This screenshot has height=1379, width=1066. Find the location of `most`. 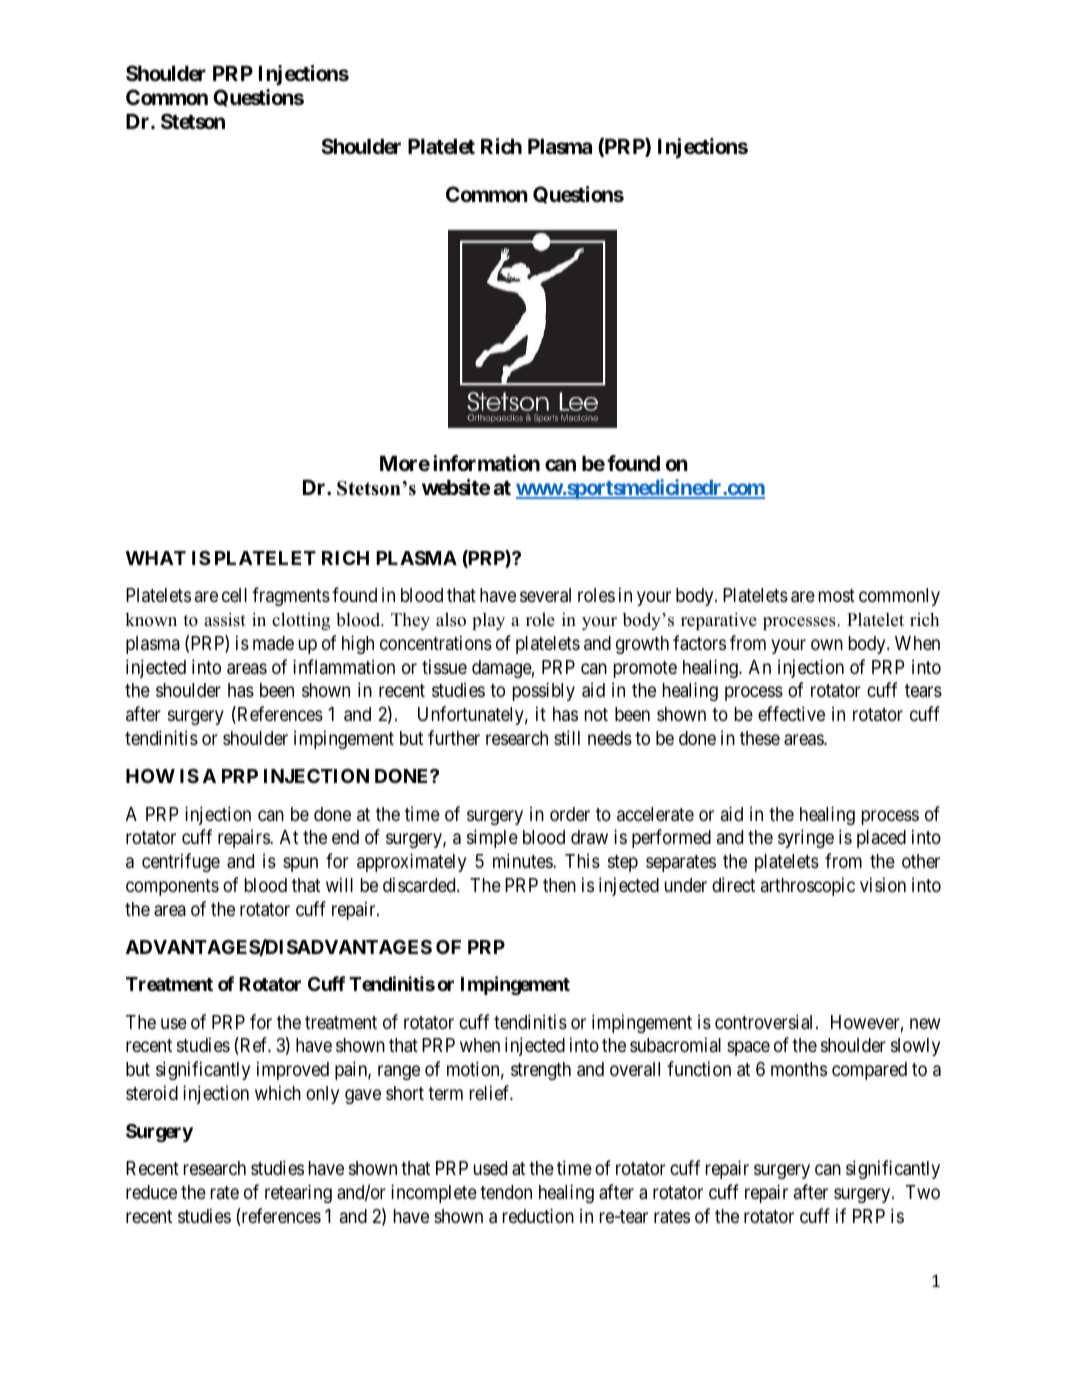

most is located at coordinates (837, 595).
